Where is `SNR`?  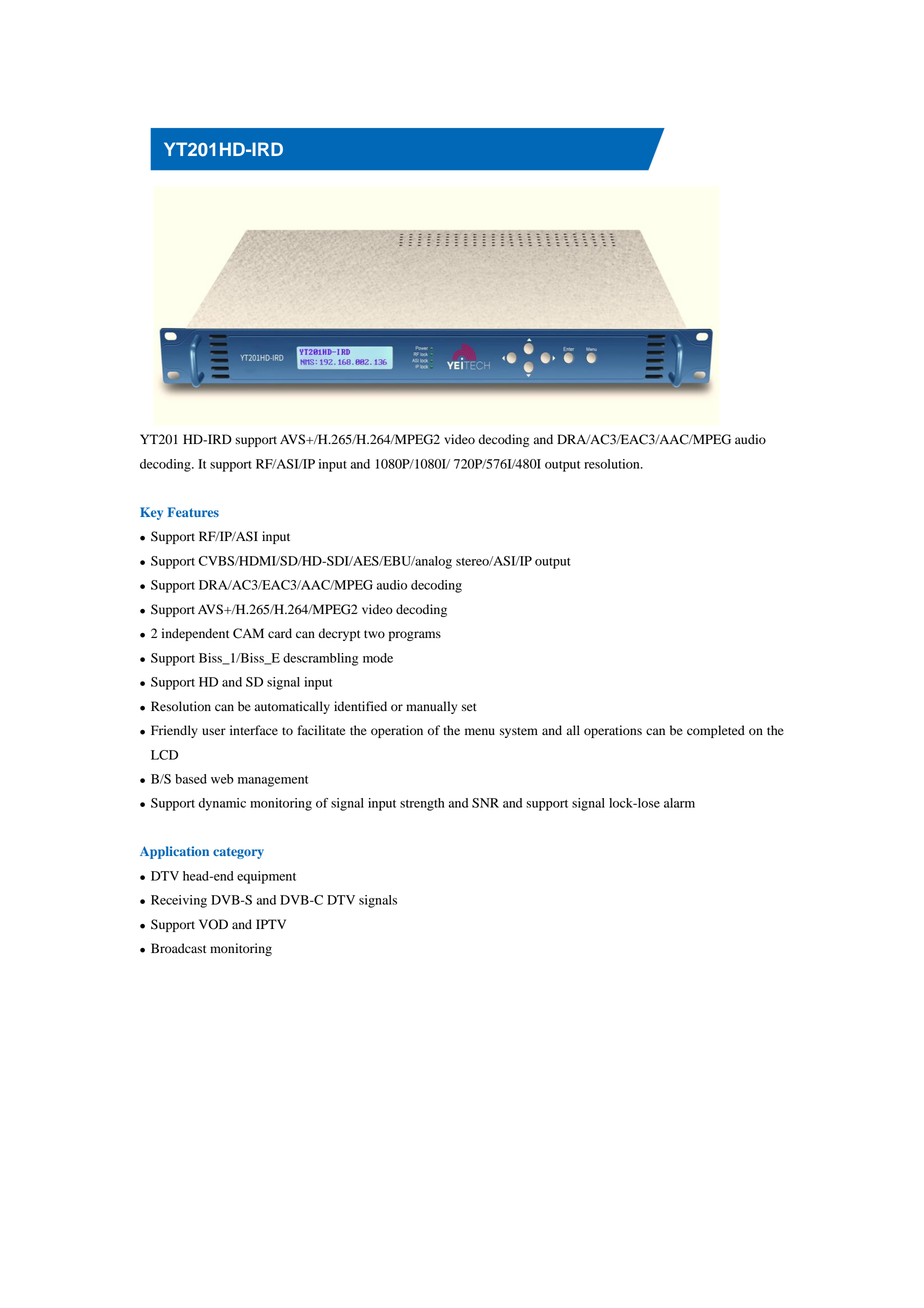
SNR is located at coordinates (485, 803).
